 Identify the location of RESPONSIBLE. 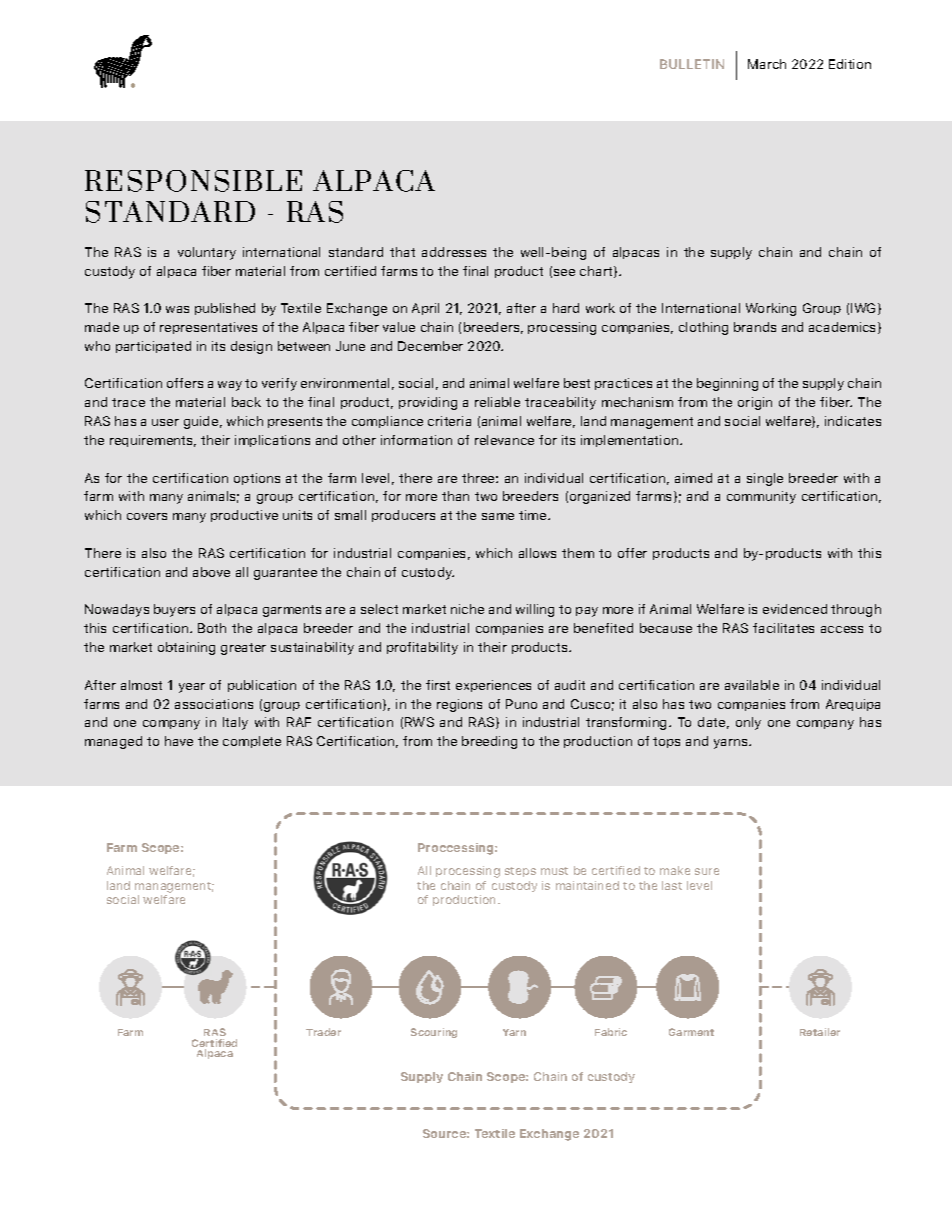
(193, 181).
